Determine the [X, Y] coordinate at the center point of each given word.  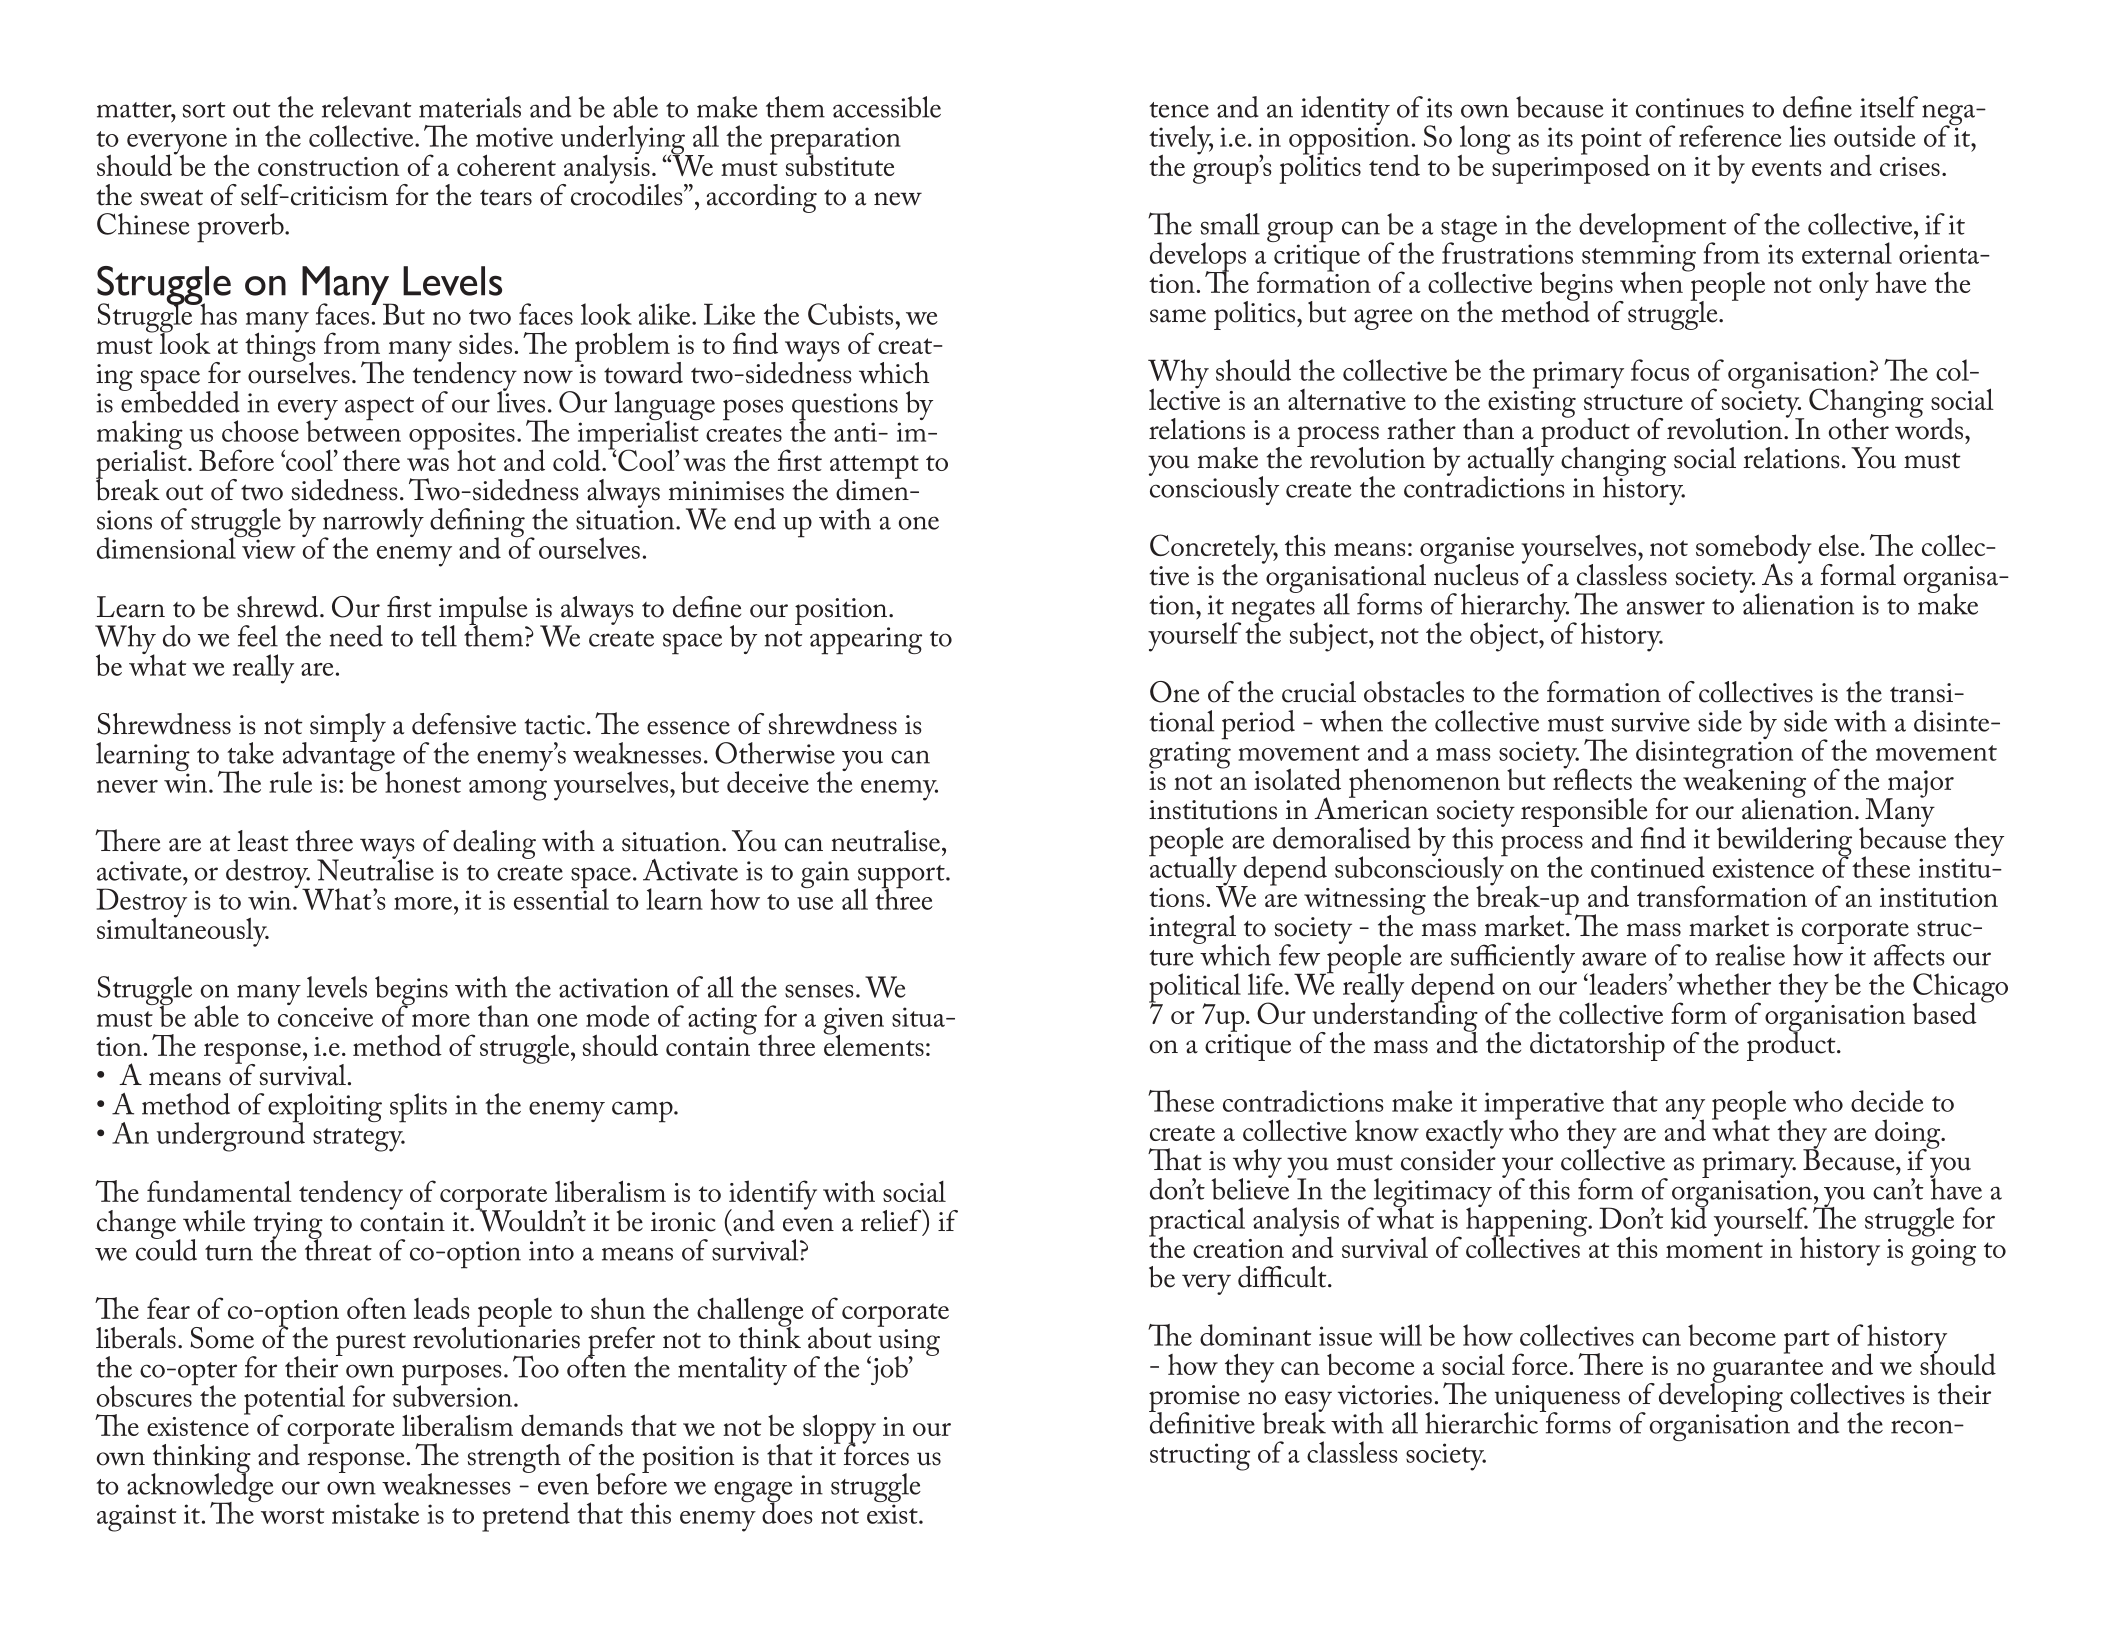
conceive [325, 1017]
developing [1721, 1396]
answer [1666, 608]
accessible [887, 107]
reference [1730, 136]
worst [292, 1516]
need [356, 636]
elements [874, 1044]
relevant [367, 107]
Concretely [1214, 550]
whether [1724, 984]
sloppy [839, 1430]
